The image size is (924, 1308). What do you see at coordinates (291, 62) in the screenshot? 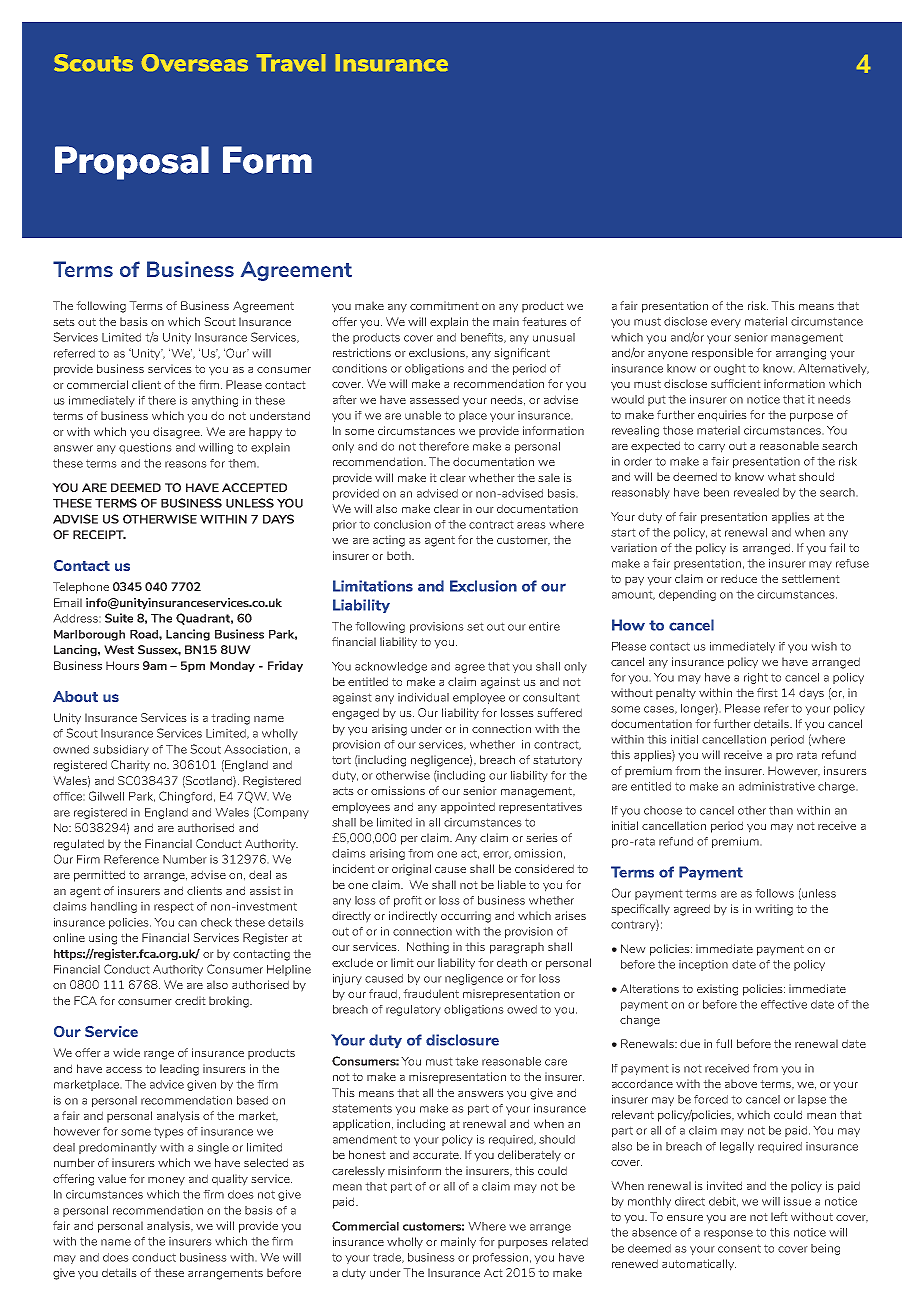
I see `Travel` at bounding box center [291, 62].
